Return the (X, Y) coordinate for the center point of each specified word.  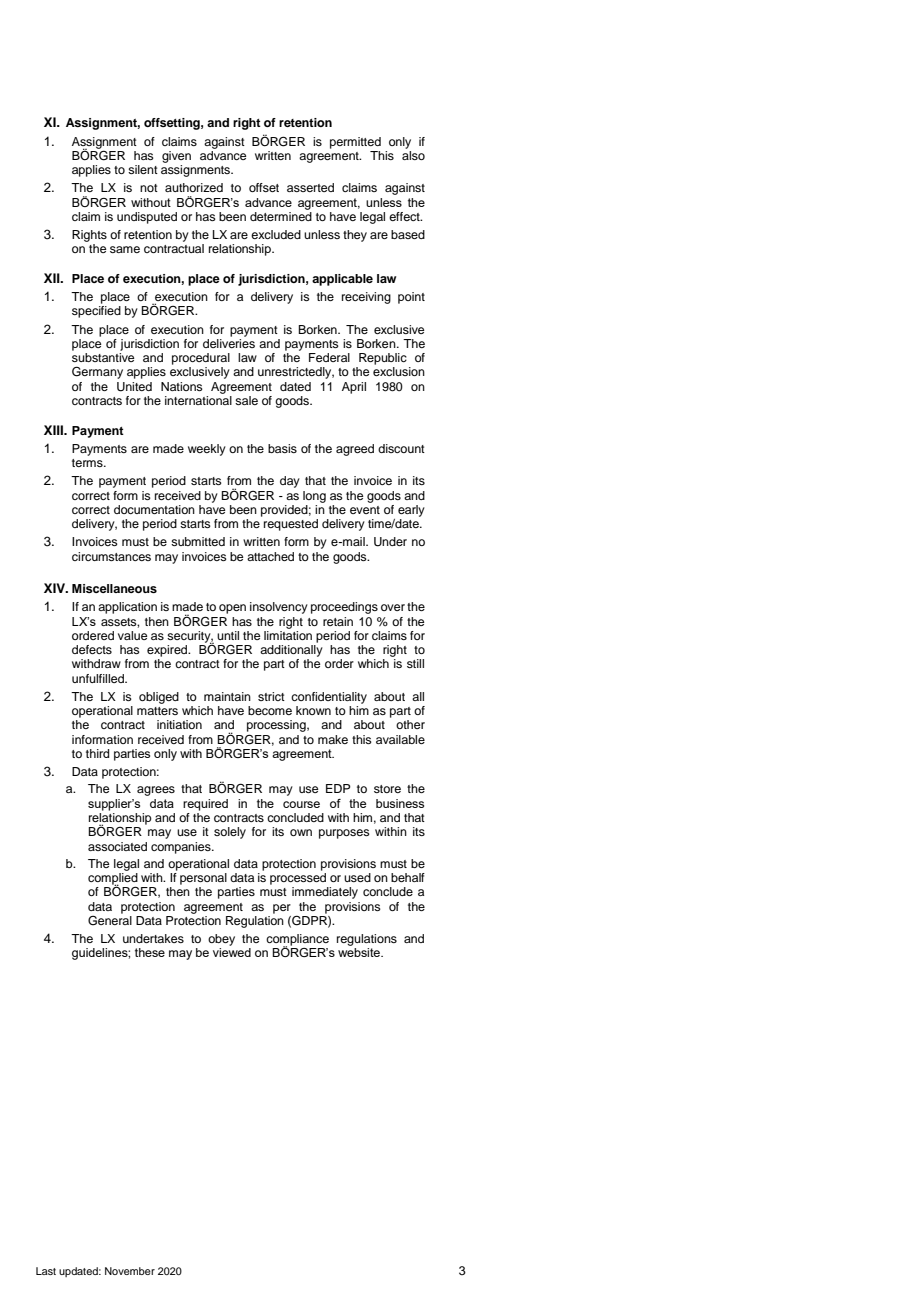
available (400, 739)
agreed (355, 450)
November (130, 1271)
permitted (355, 143)
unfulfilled (99, 678)
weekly (207, 450)
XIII (54, 430)
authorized (194, 187)
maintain (227, 696)
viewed (232, 952)
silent (143, 169)
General (110, 921)
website (360, 952)
